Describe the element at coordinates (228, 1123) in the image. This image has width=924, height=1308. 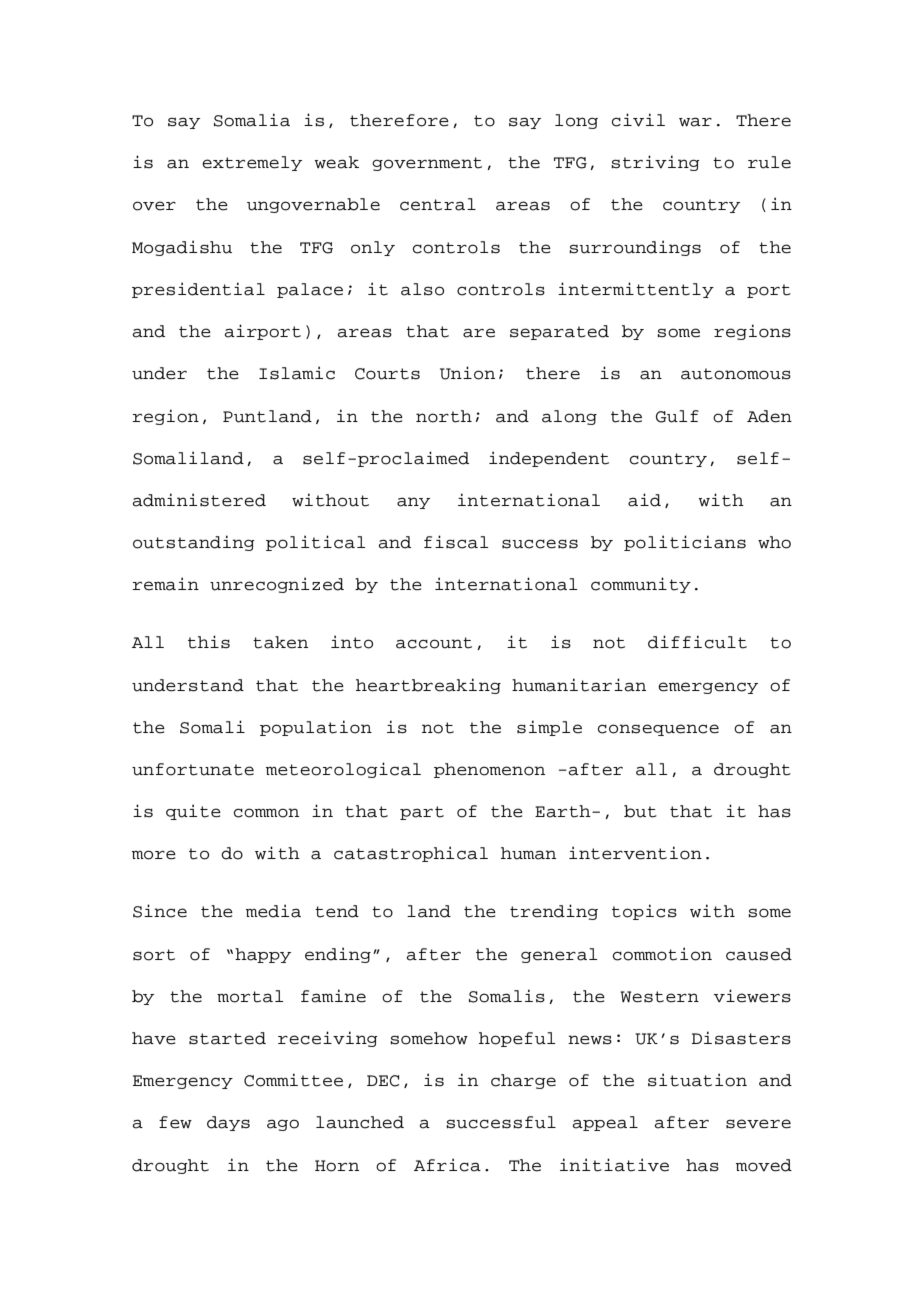
I see `days` at that location.
